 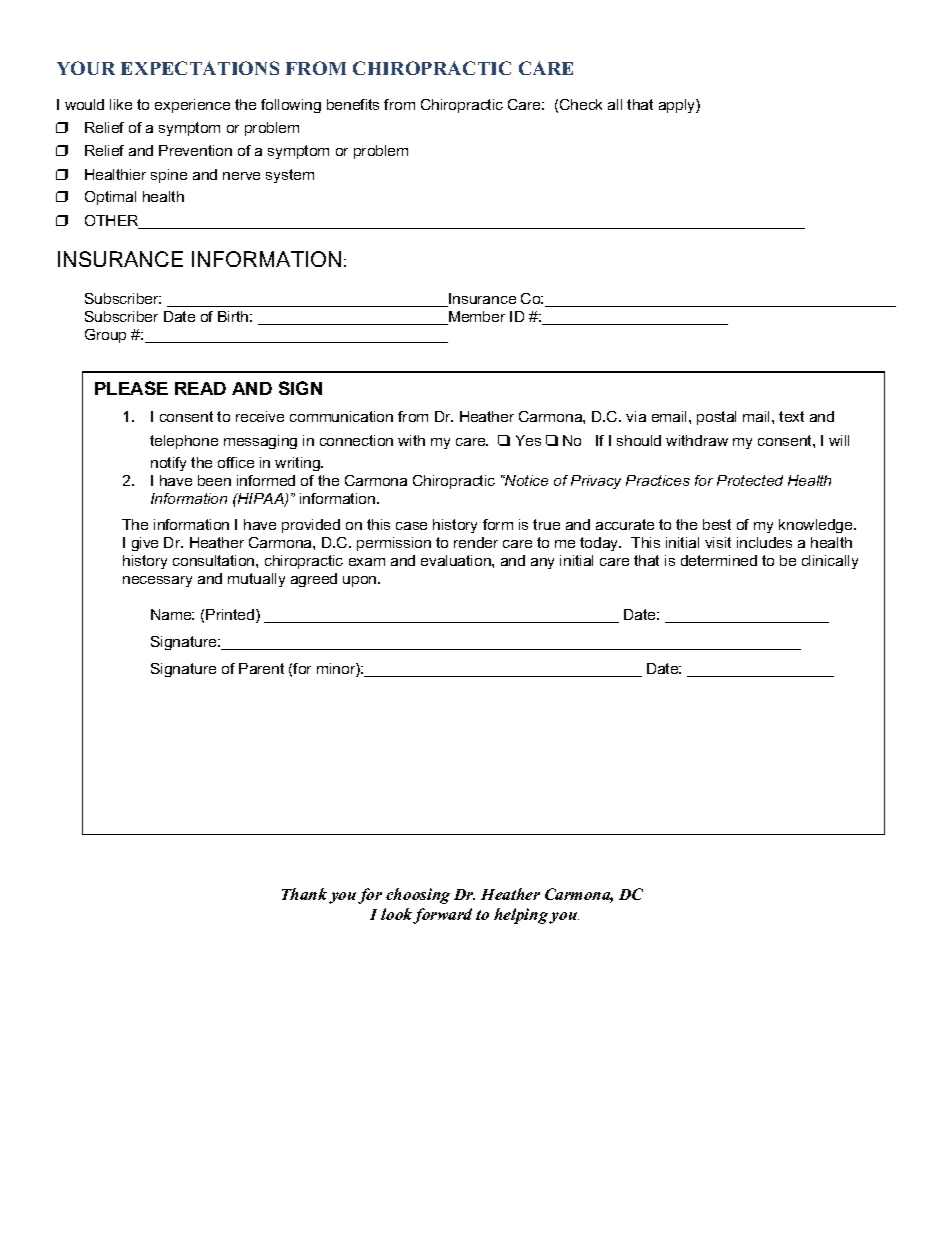 What do you see at coordinates (791, 416) in the document?
I see `text` at bounding box center [791, 416].
